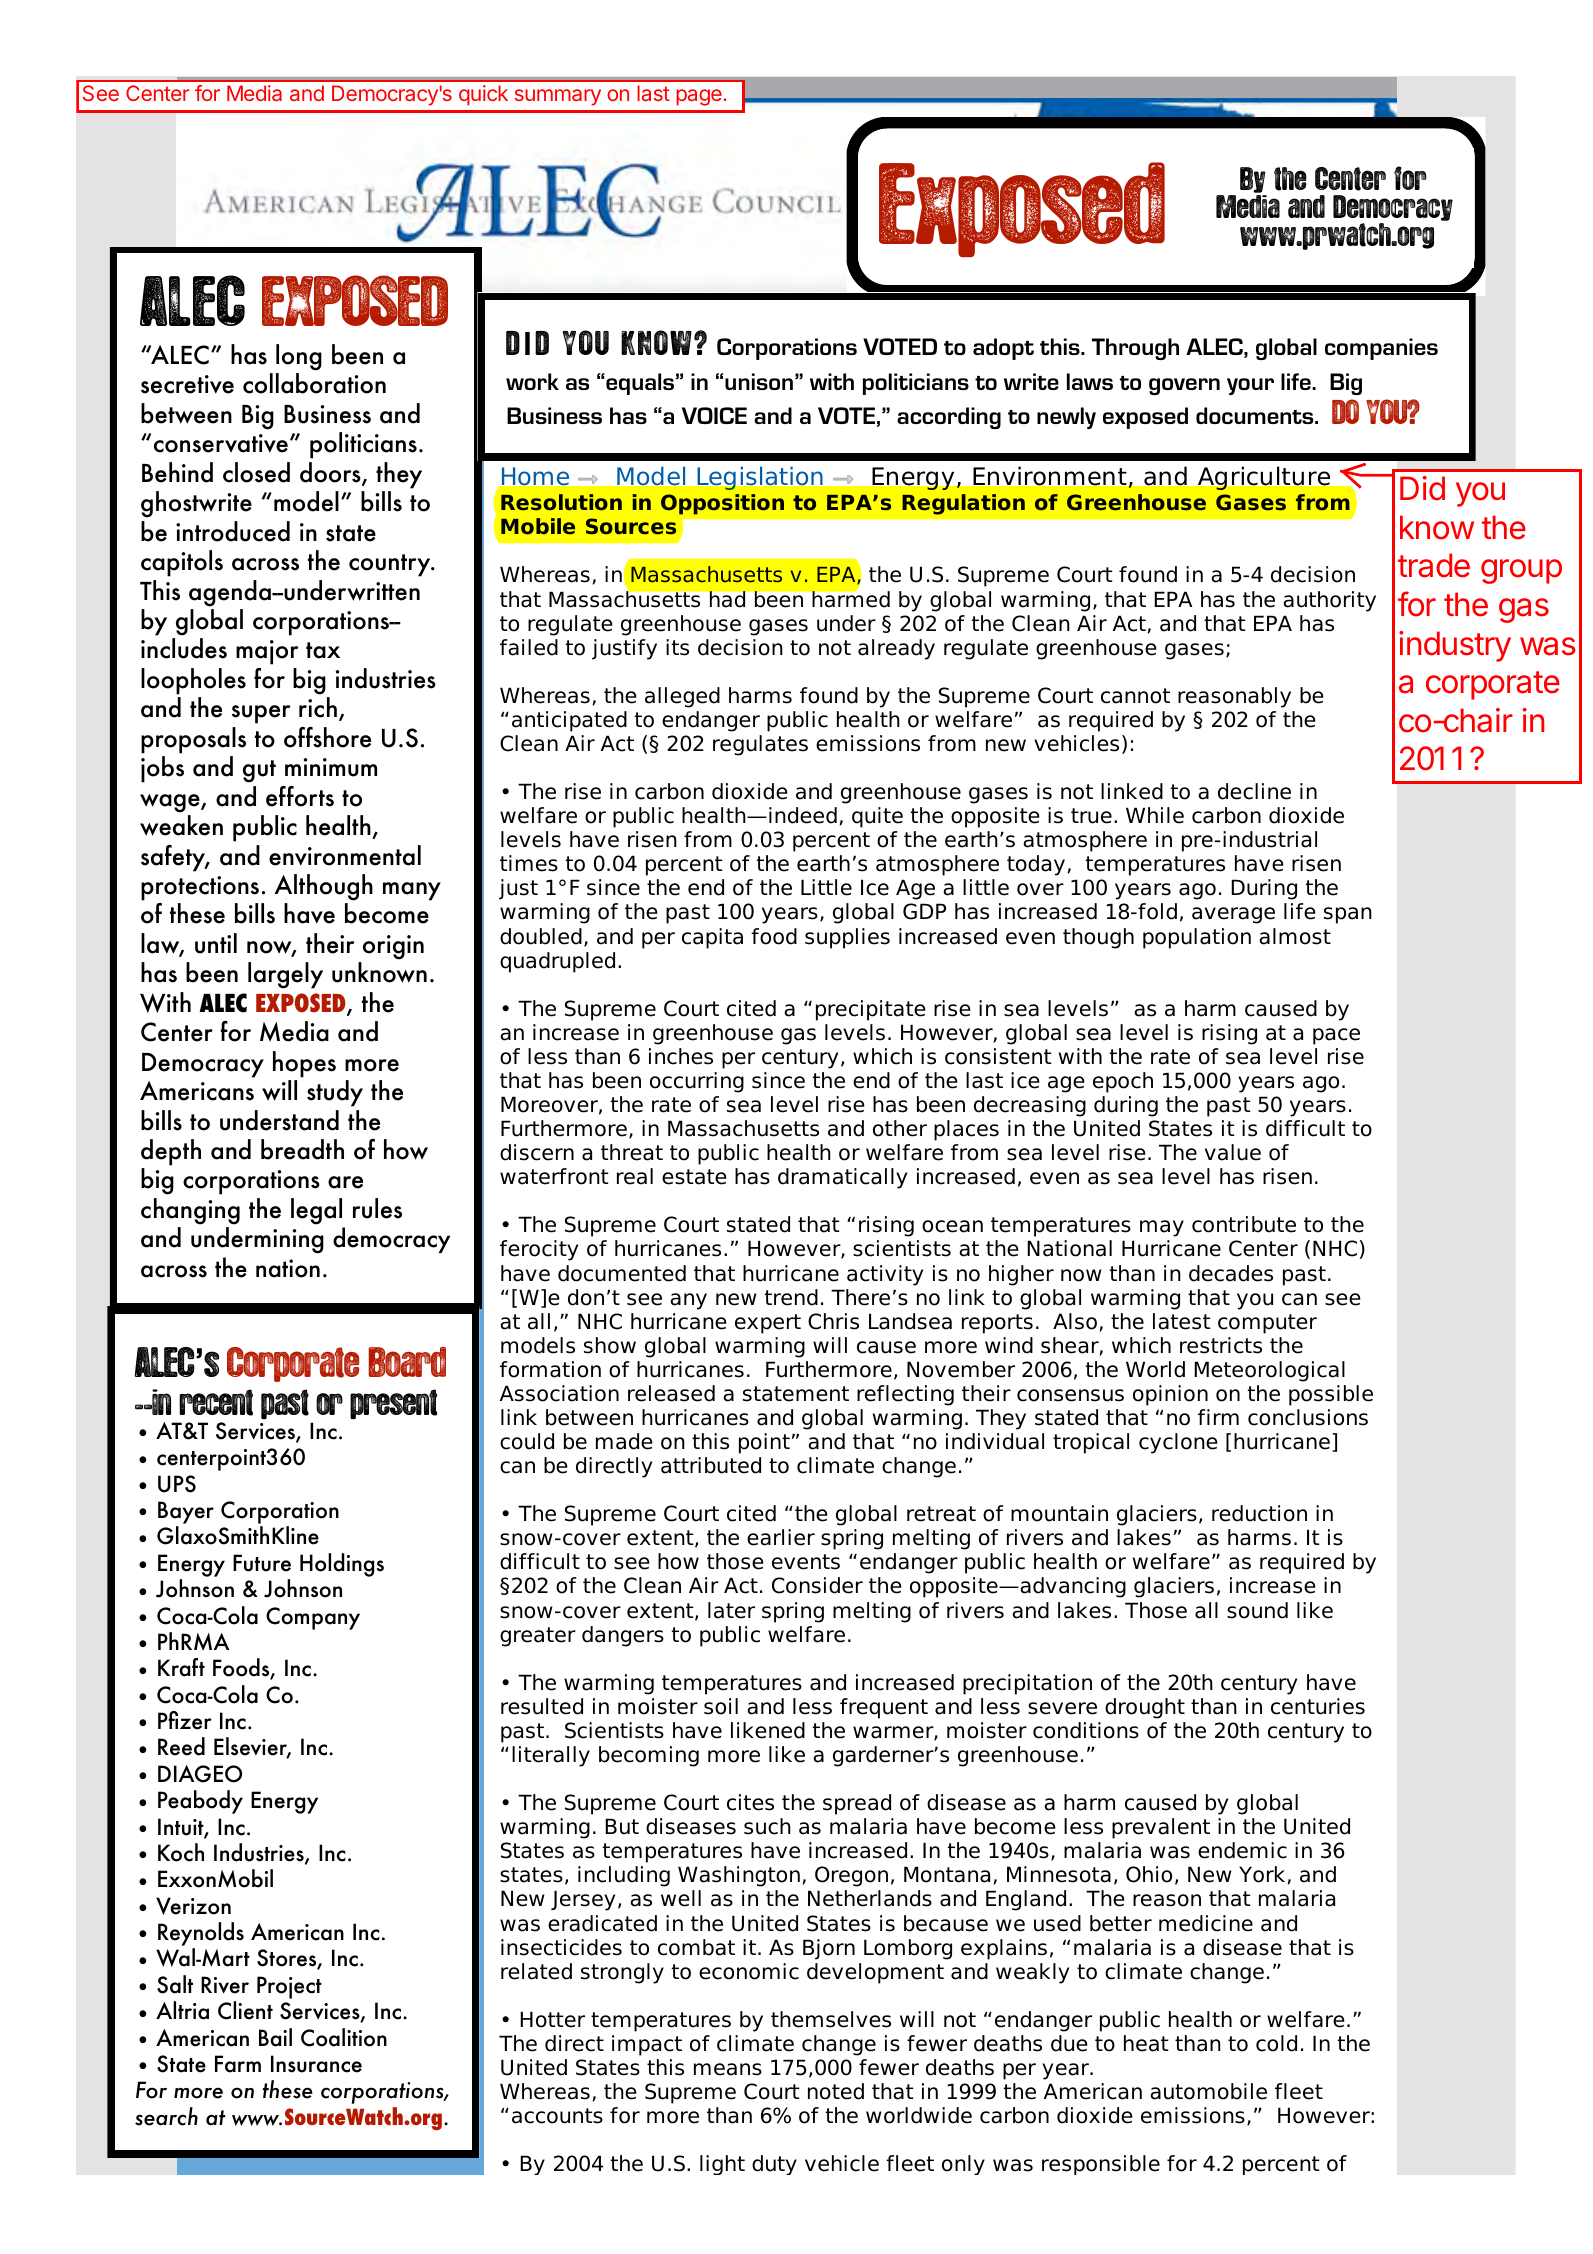  What do you see at coordinates (557, 2116) in the document?
I see `accounts` at bounding box center [557, 2116].
